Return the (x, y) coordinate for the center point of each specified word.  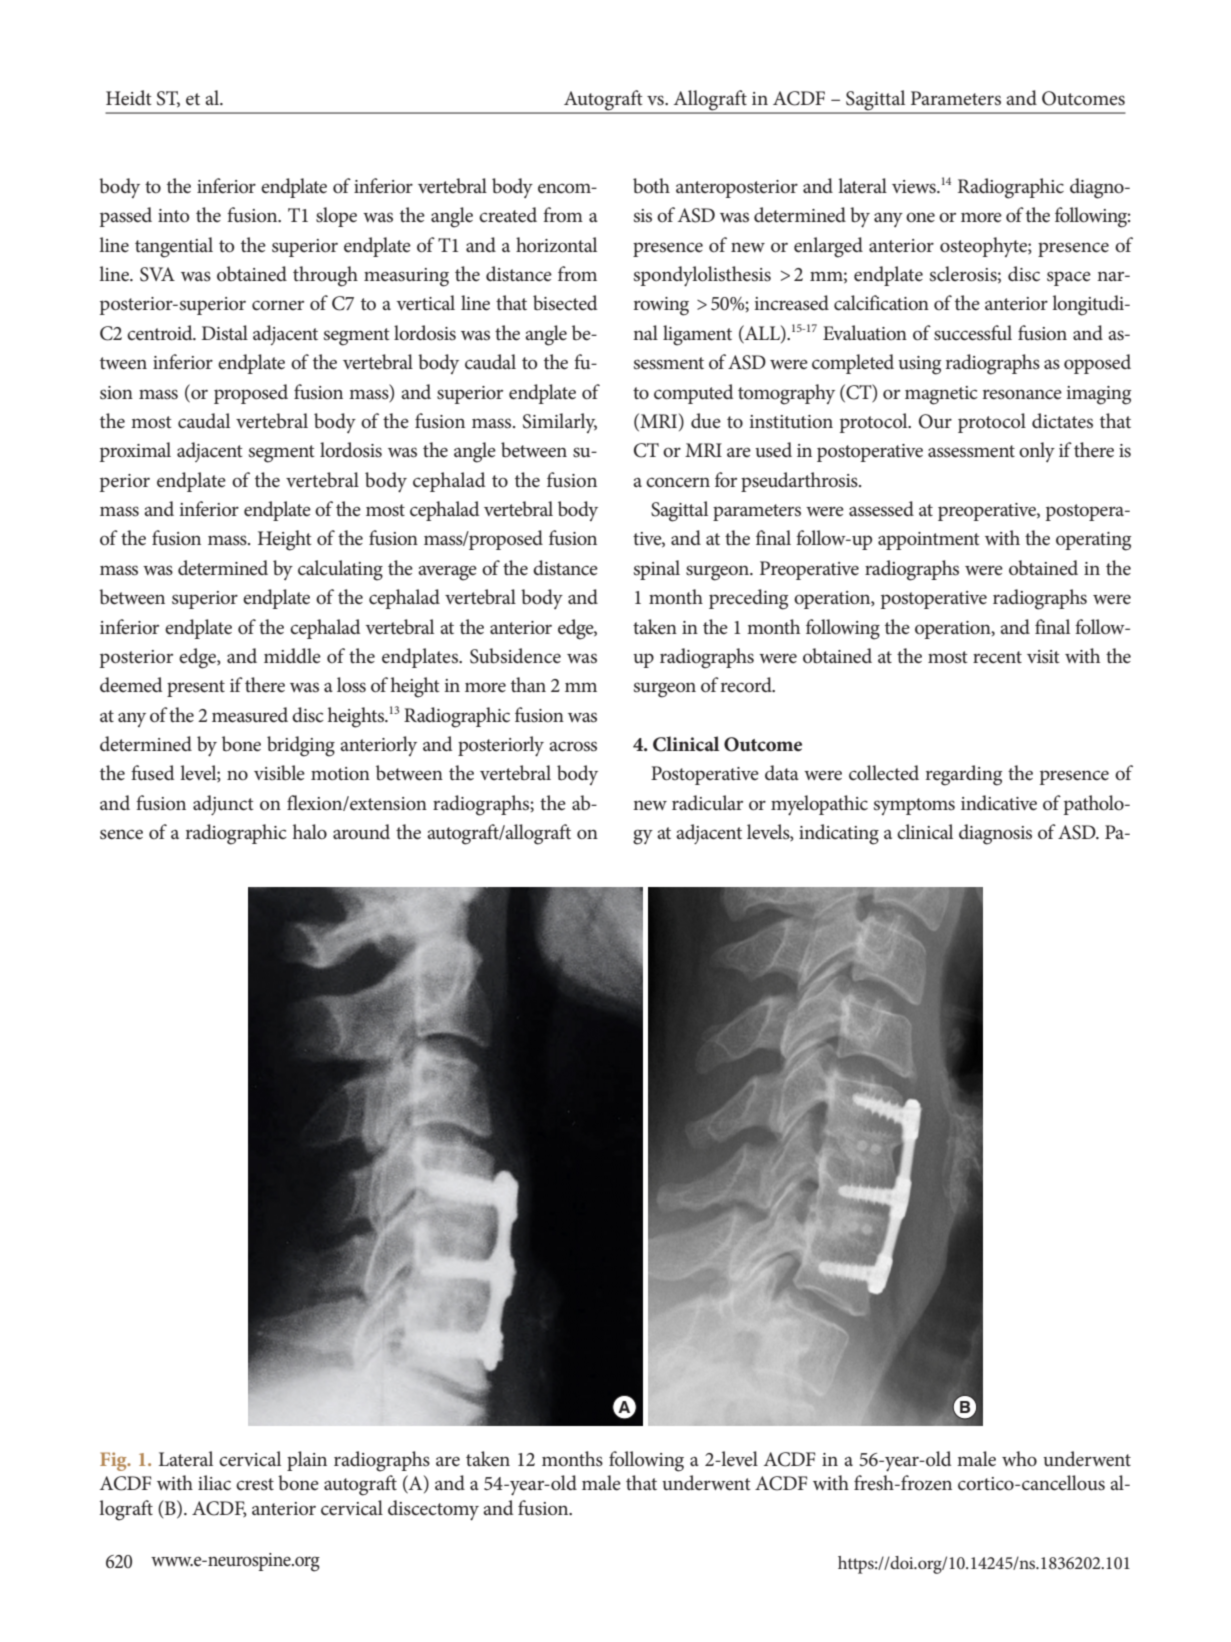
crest (255, 1484)
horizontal (556, 245)
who (1019, 1459)
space (1069, 278)
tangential (174, 247)
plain (307, 1461)
